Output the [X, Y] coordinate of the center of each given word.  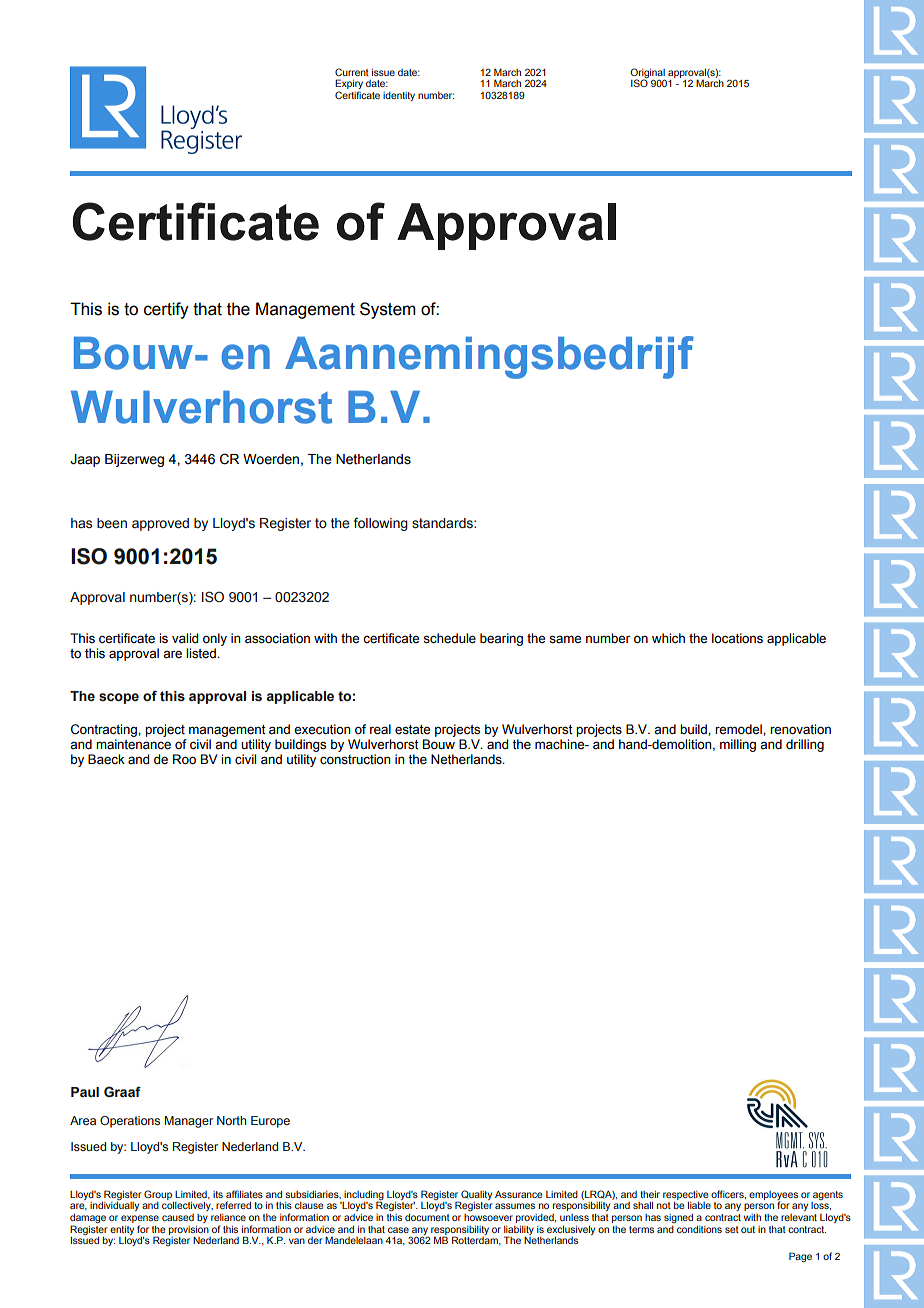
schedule [449, 638]
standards [443, 523]
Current [352, 72]
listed [202, 653]
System [388, 310]
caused [178, 1217]
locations [737, 638]
